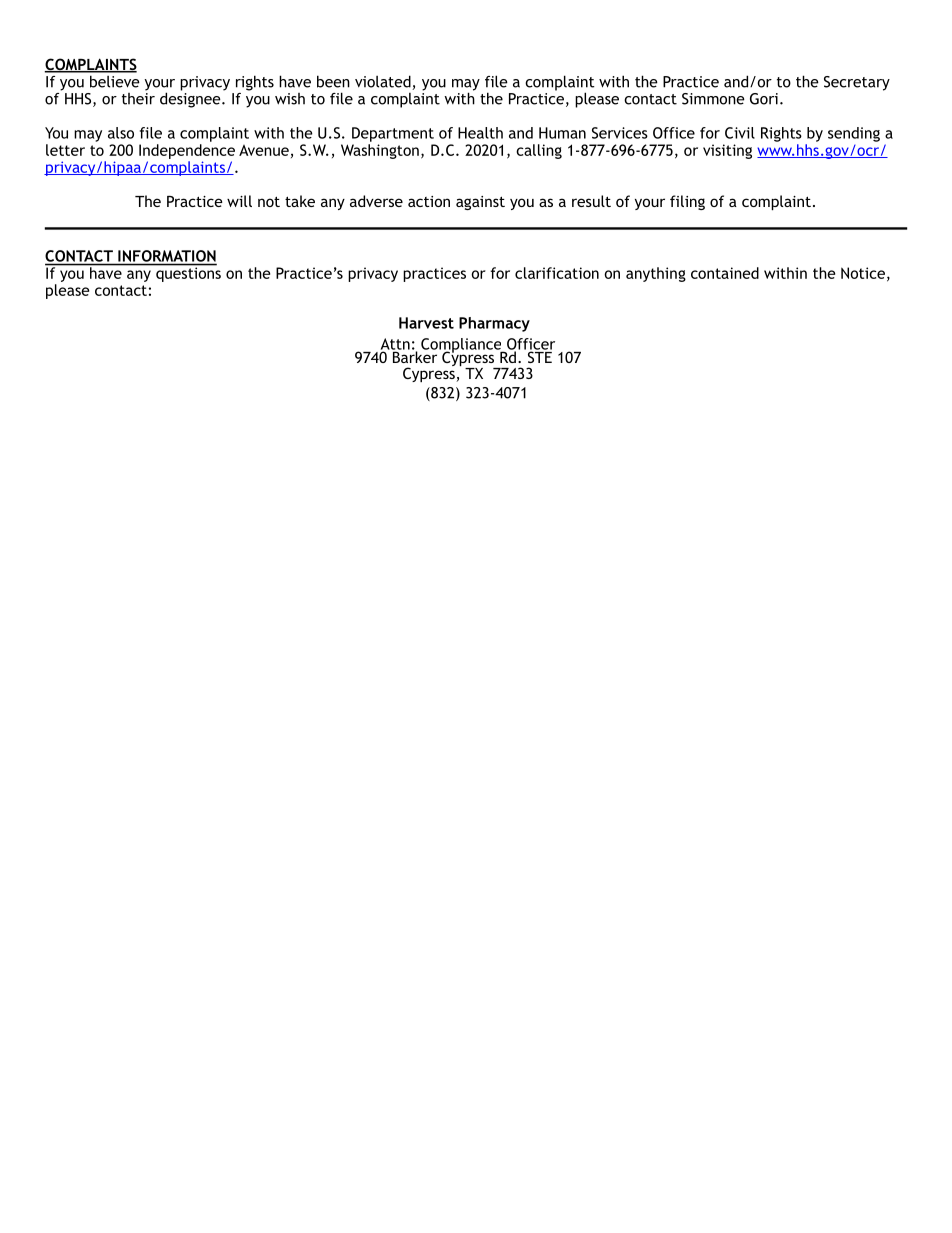  What do you see at coordinates (239, 201) in the page?
I see `will` at bounding box center [239, 201].
